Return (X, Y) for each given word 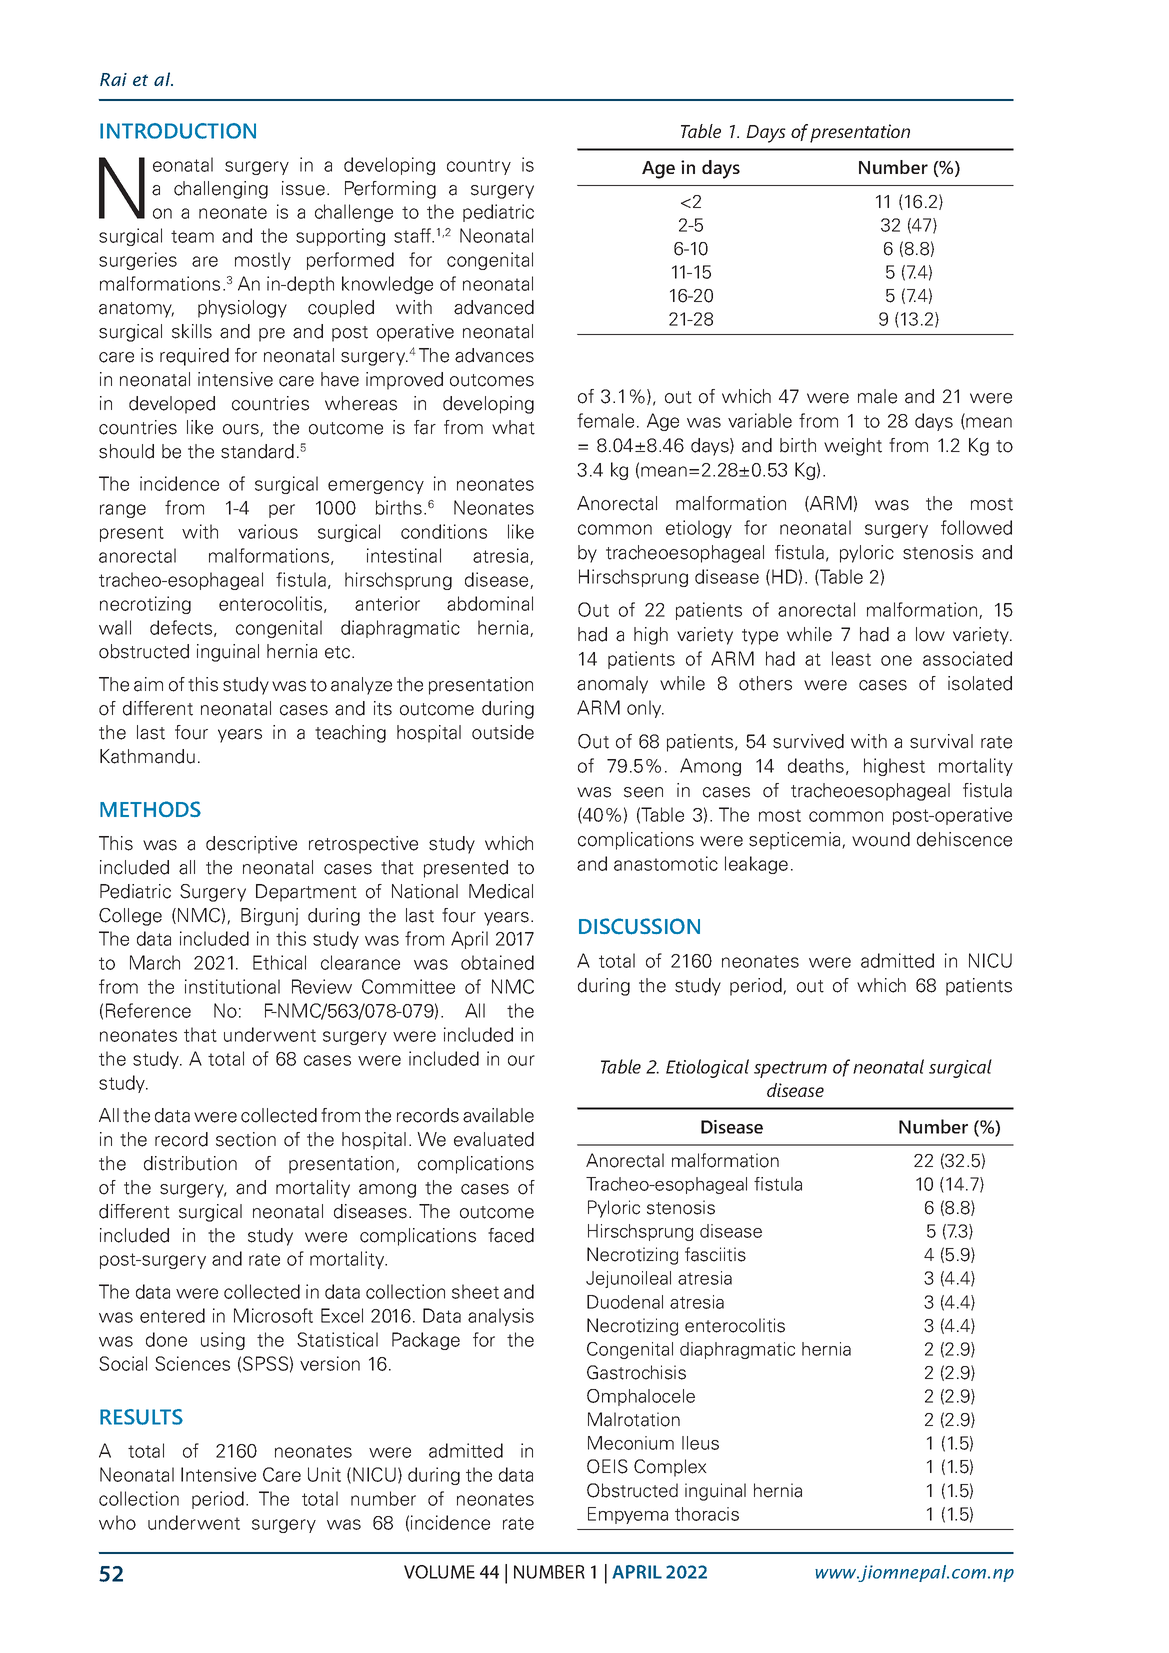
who (117, 1522)
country (479, 167)
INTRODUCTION (178, 131)
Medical (501, 891)
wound (881, 839)
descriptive (251, 845)
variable (760, 420)
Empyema (628, 1515)
